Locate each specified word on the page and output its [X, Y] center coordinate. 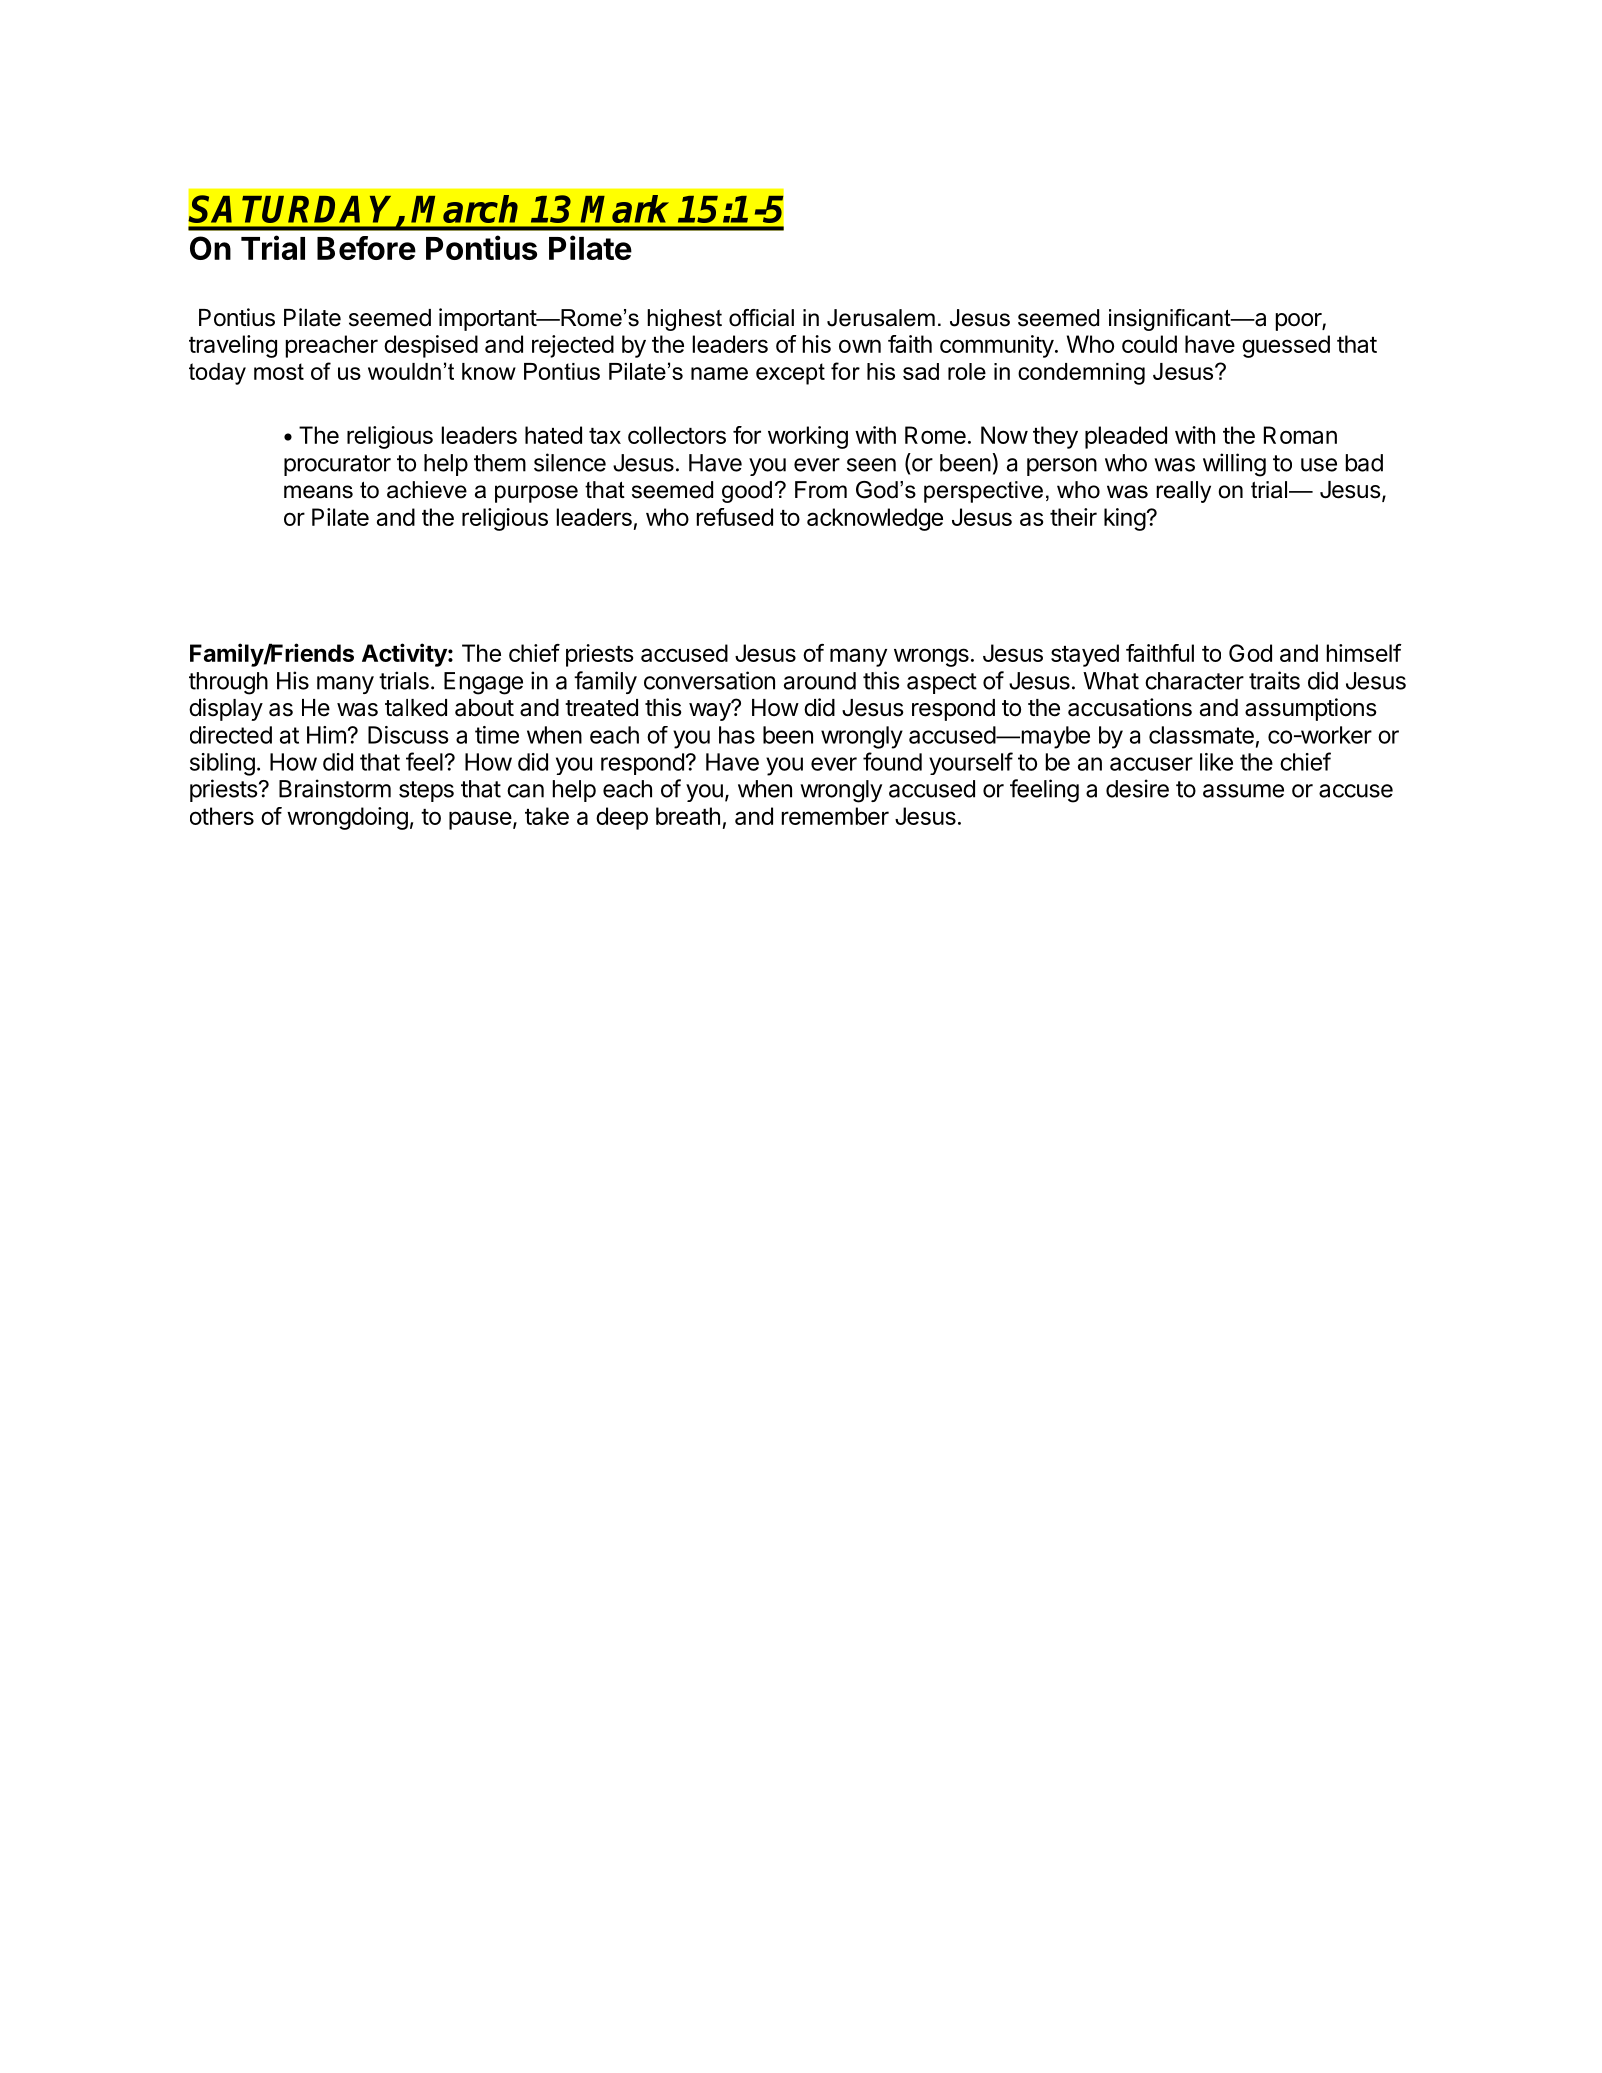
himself [1364, 653]
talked [416, 708]
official [761, 318]
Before [366, 248]
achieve [427, 490]
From [821, 490]
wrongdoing [347, 818]
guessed [1286, 346]
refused [735, 517]
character [1194, 681]
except [790, 374]
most [279, 371]
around [820, 681]
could [1149, 344]
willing [1234, 465]
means [318, 492]
